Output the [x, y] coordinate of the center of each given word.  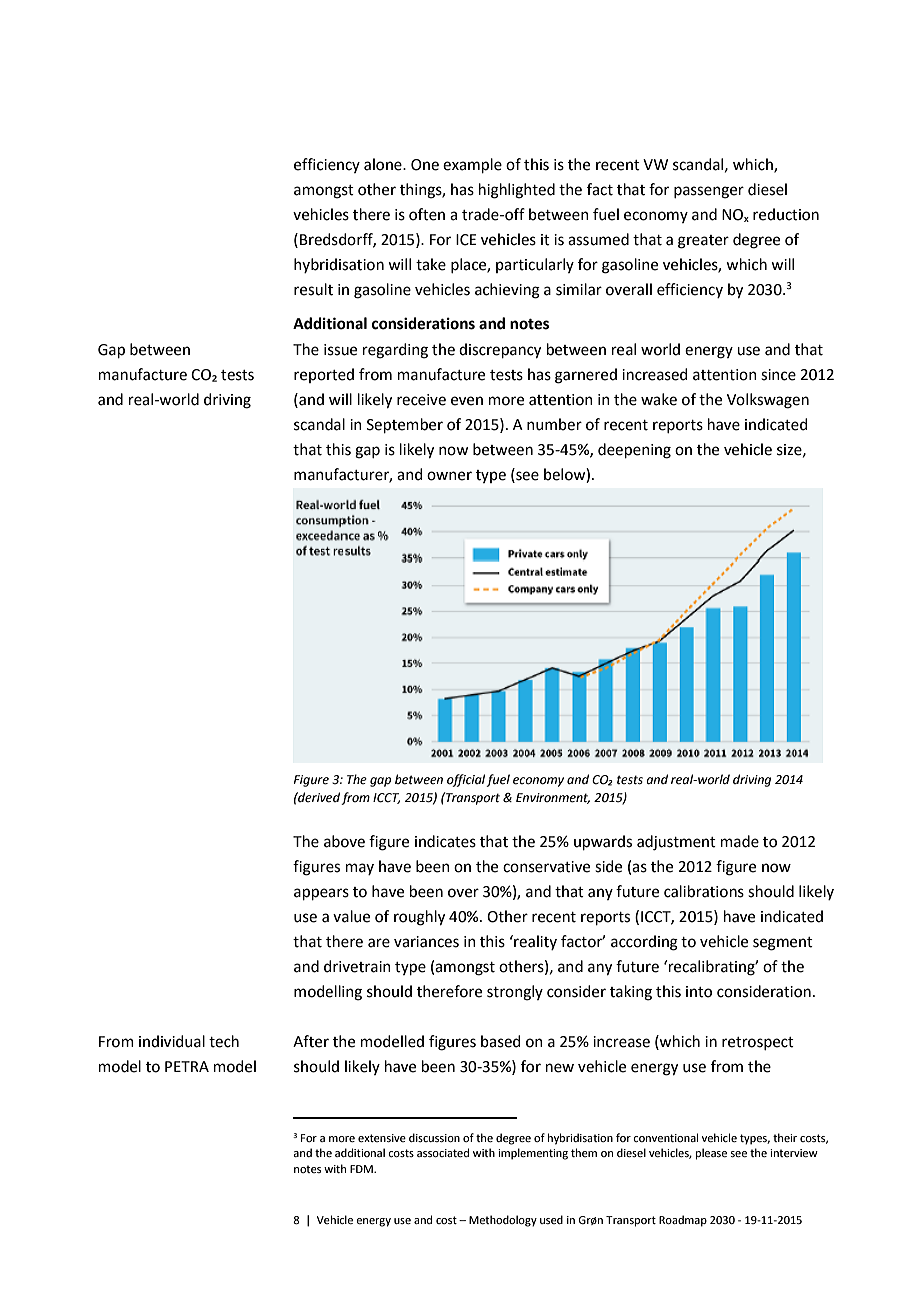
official [467, 780]
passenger [709, 192]
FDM [362, 1169]
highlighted [517, 191]
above [344, 841]
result [313, 289]
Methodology [503, 1221]
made [740, 841]
